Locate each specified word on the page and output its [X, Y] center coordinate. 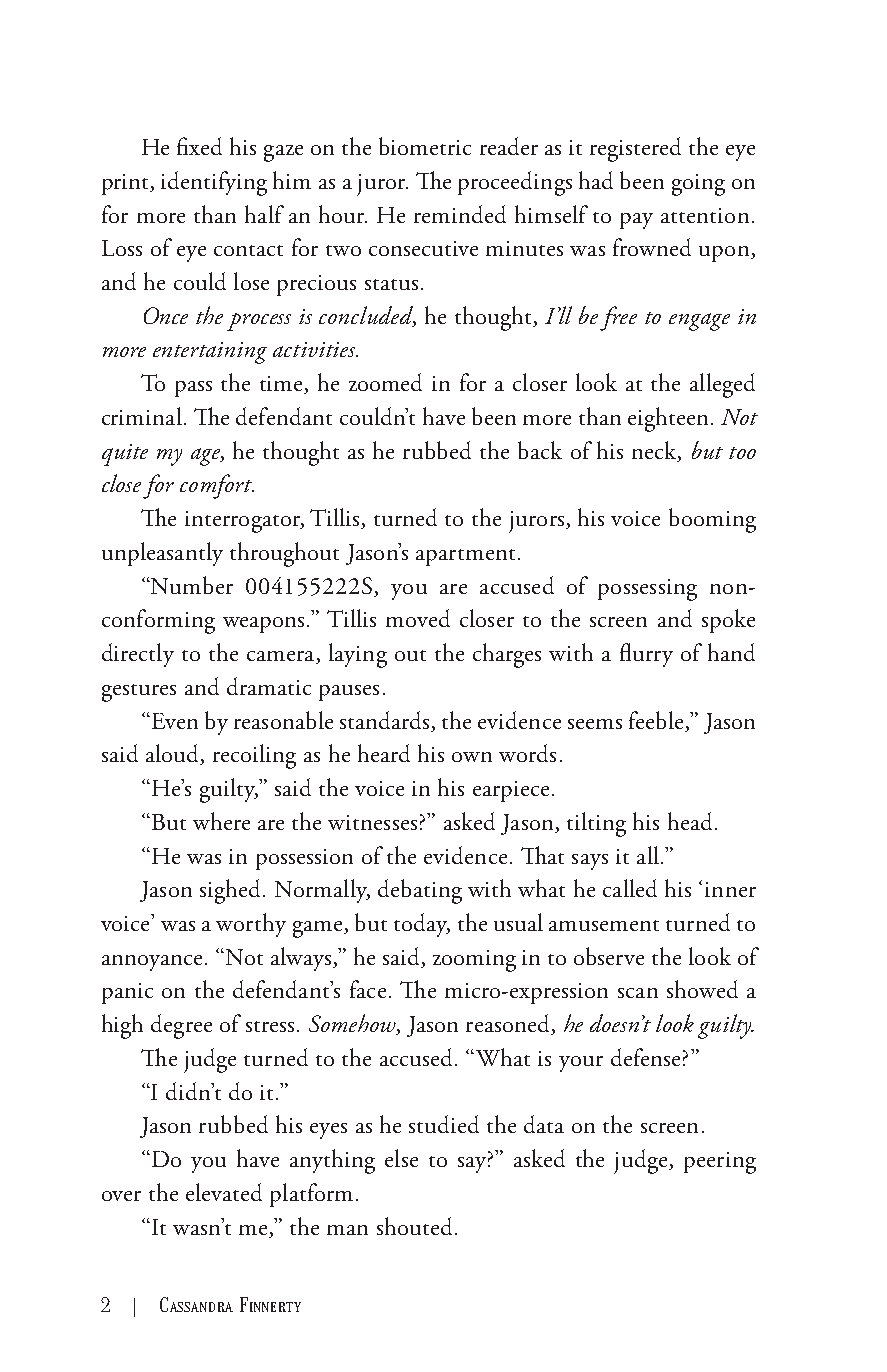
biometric [425, 146]
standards [386, 721]
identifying [214, 183]
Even [175, 721]
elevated [224, 1192]
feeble [656, 720]
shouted [414, 1226]
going [698, 185]
